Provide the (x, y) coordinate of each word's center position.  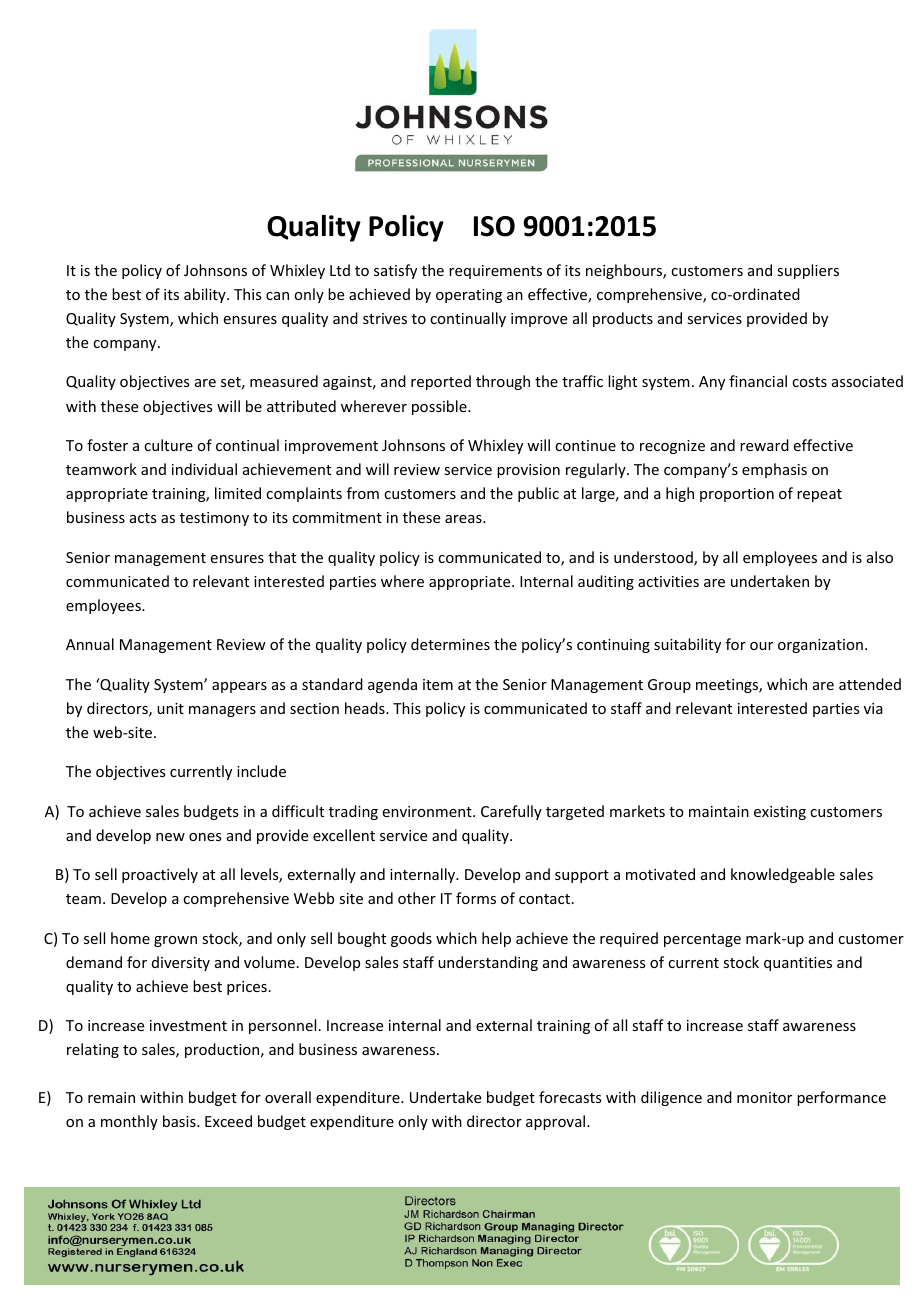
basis (180, 1121)
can (277, 296)
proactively (160, 875)
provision (528, 471)
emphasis (774, 470)
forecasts (570, 1097)
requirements (495, 272)
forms (476, 898)
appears (239, 687)
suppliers (808, 271)
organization (820, 646)
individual (204, 469)
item (438, 684)
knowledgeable (783, 875)
